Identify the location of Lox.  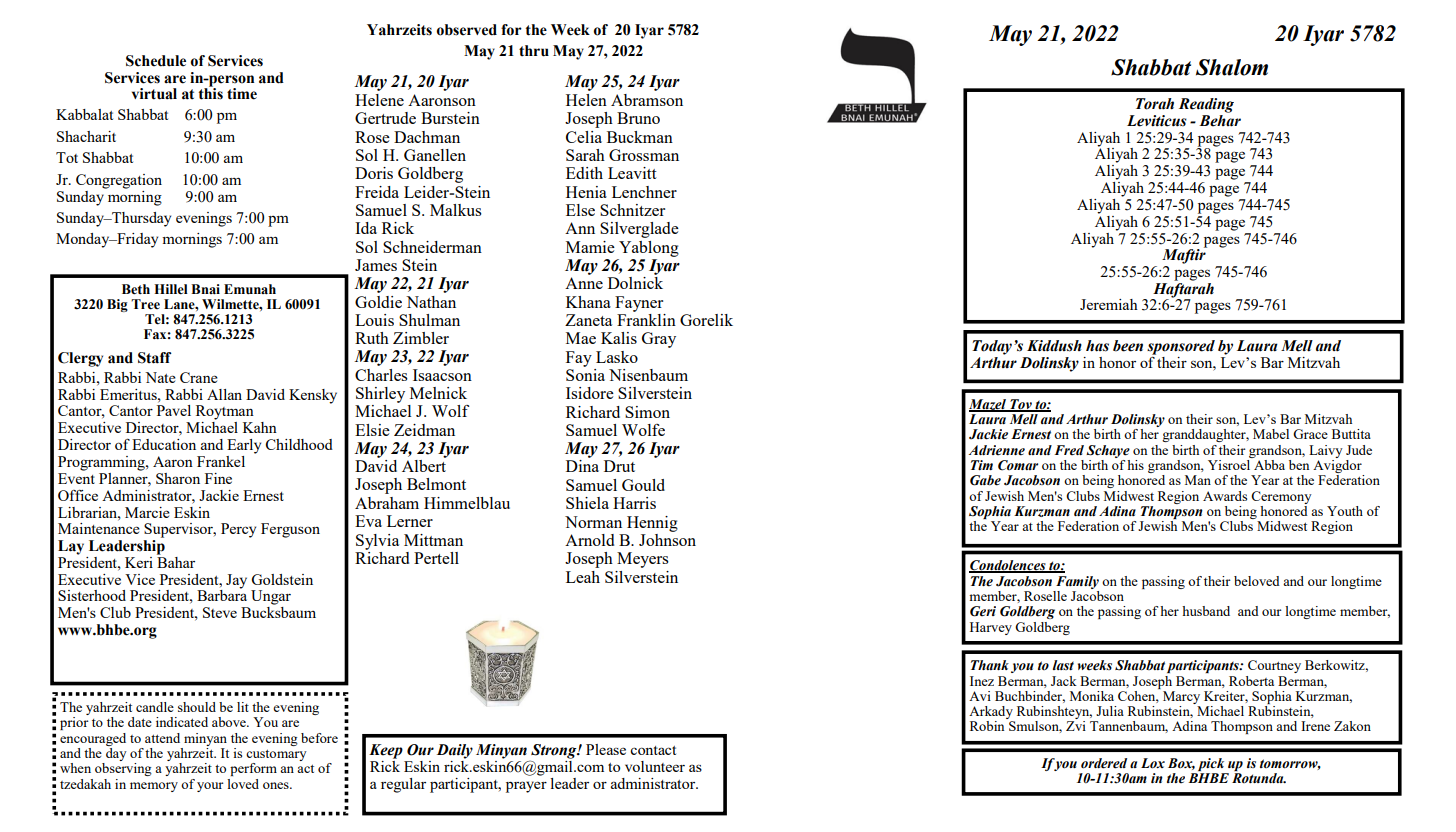
(1153, 763).
